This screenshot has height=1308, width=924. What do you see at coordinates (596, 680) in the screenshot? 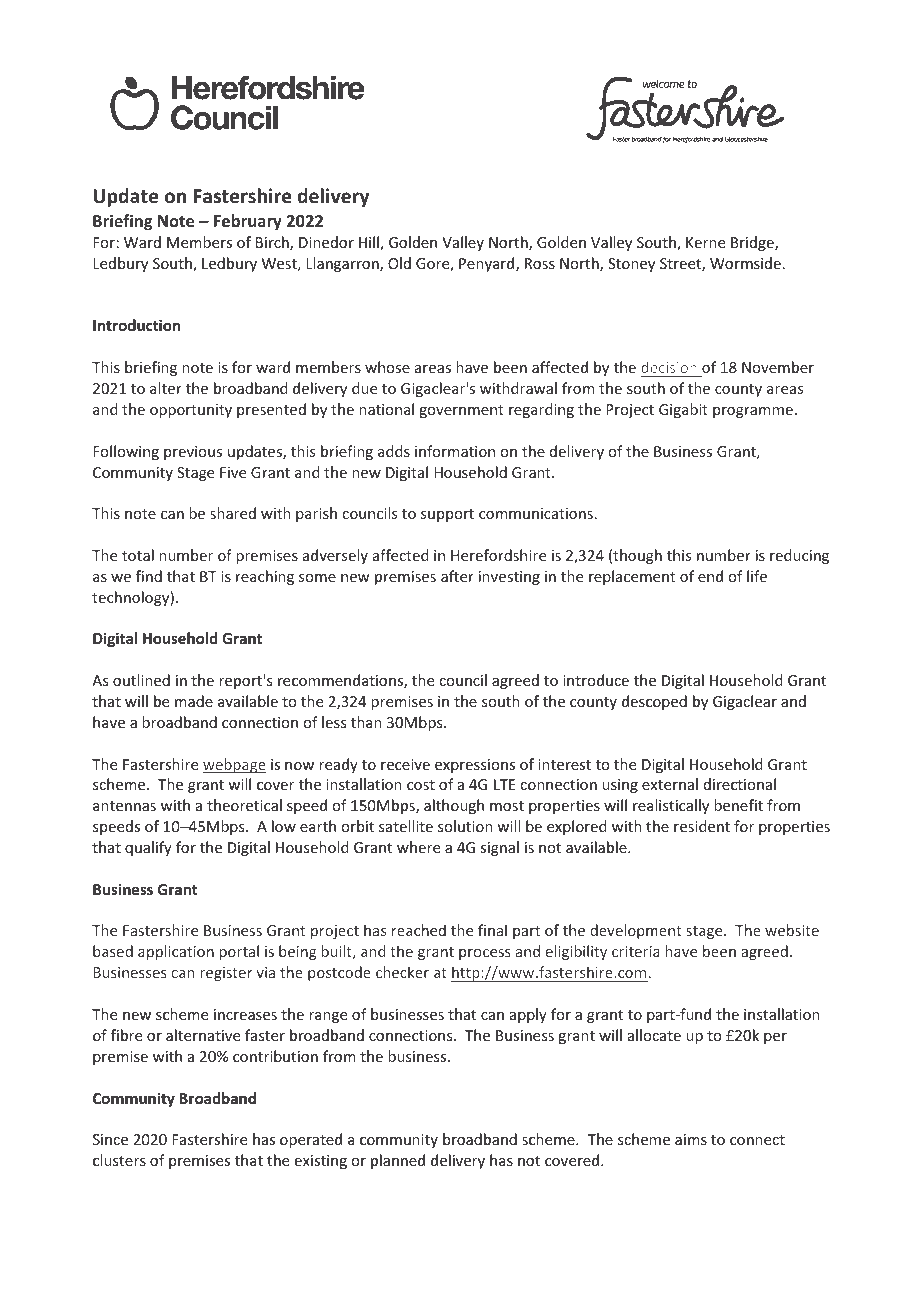
I see `introduce` at bounding box center [596, 680].
